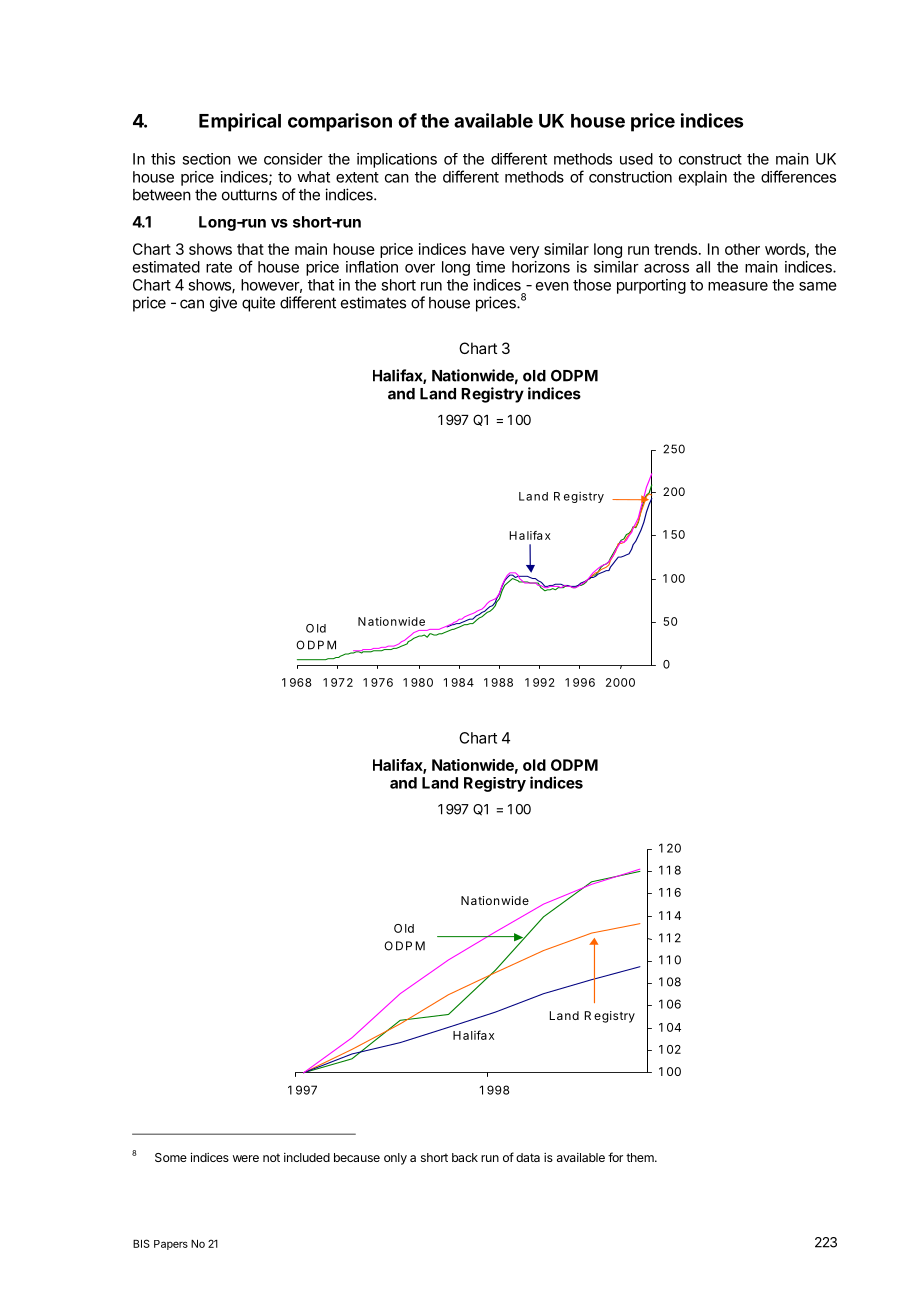  Describe the element at coordinates (641, 1157) in the document. I see `them` at that location.
